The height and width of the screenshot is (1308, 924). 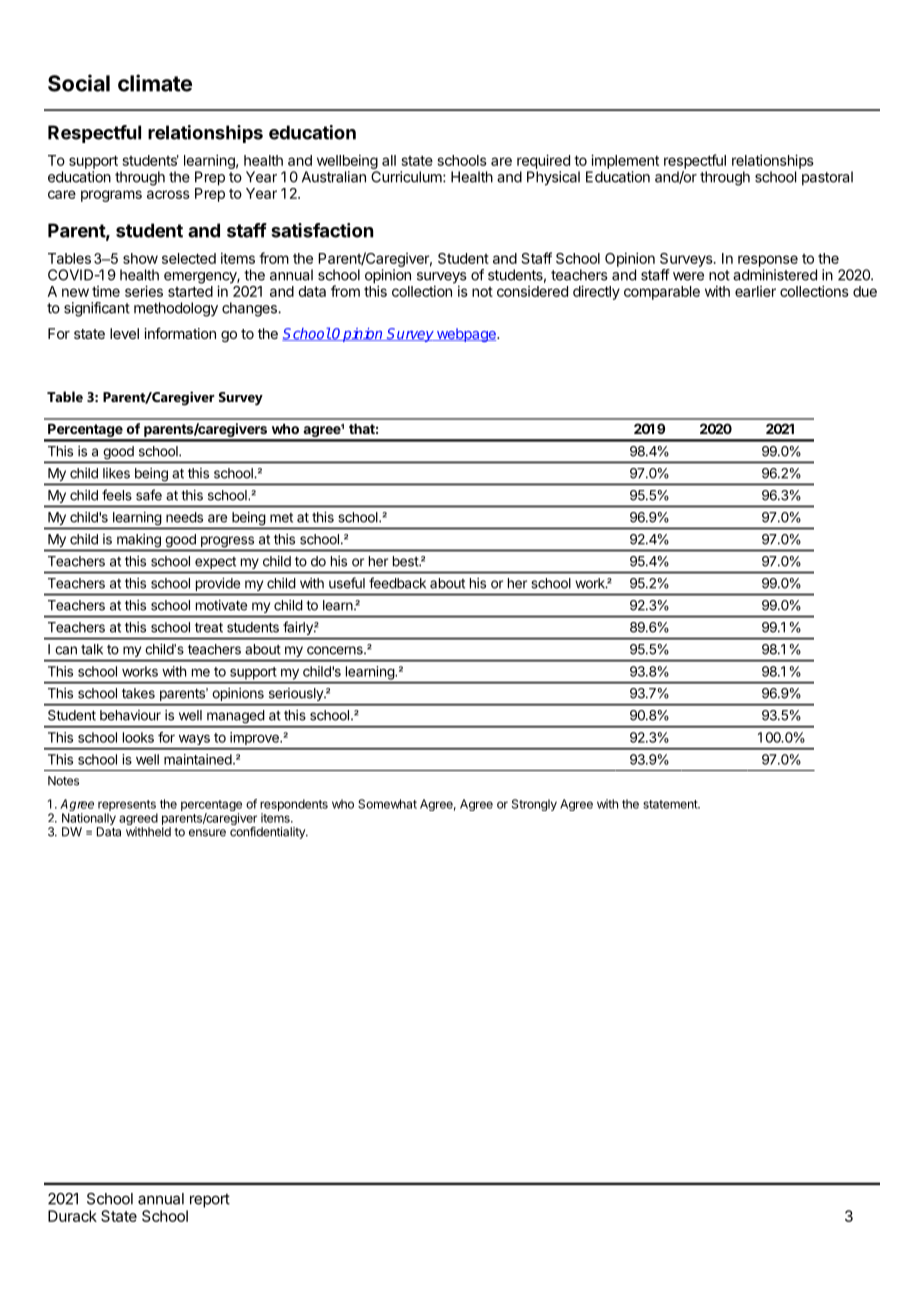 What do you see at coordinates (209, 627) in the screenshot?
I see `treat` at bounding box center [209, 627].
